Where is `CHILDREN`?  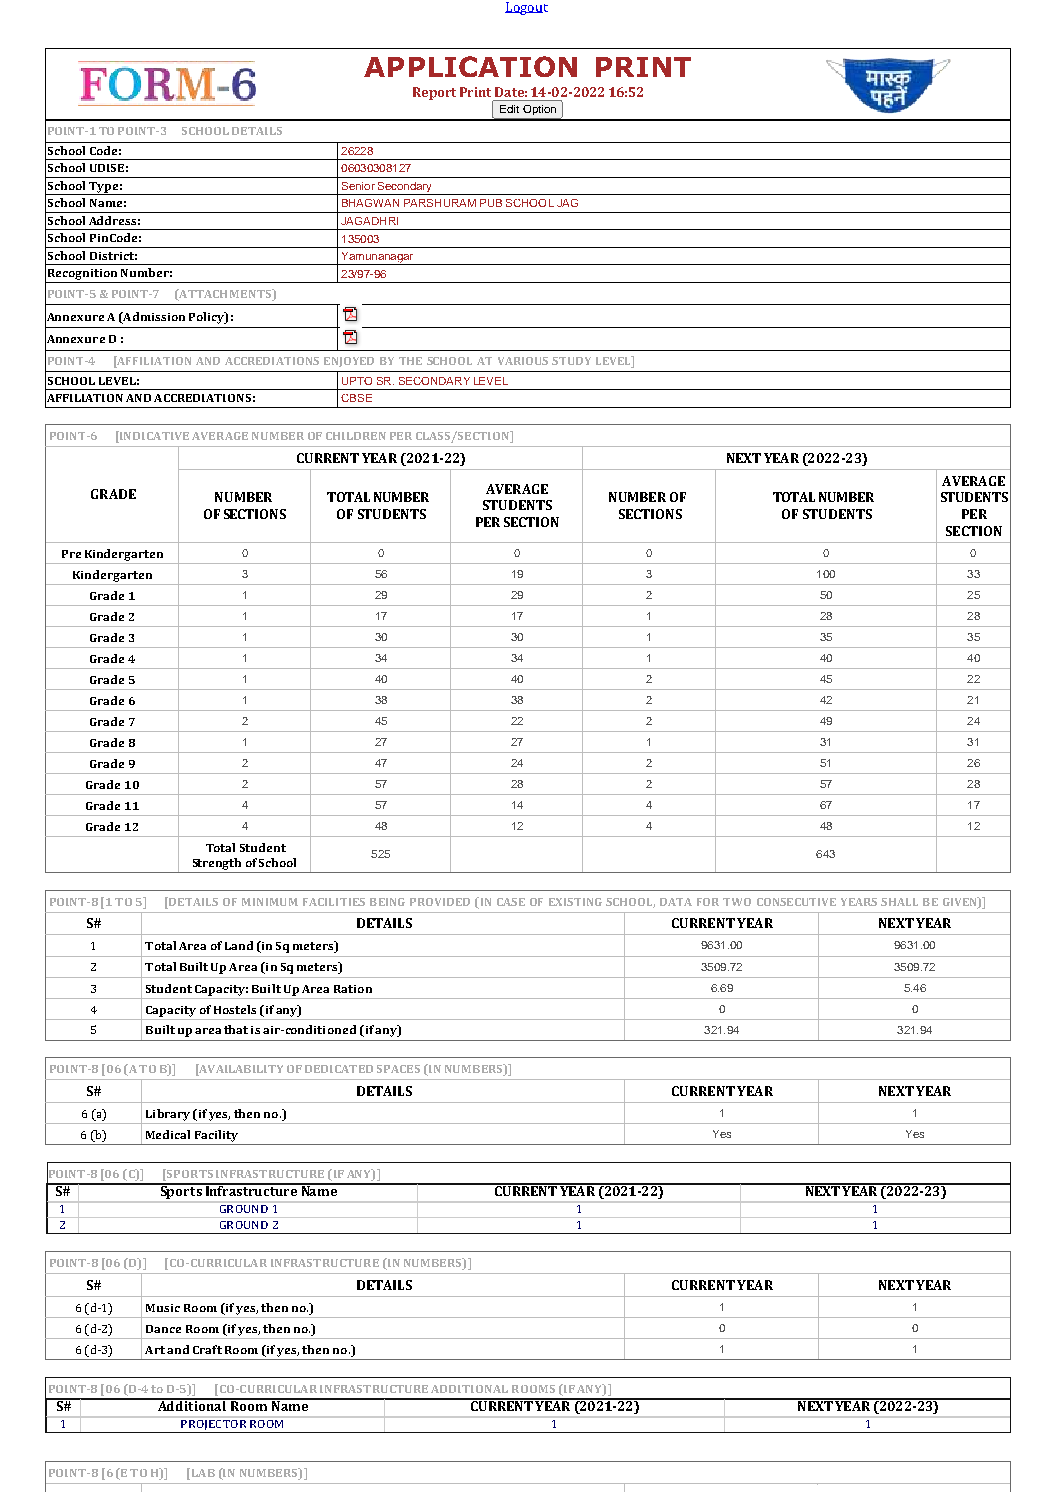 CHILDREN is located at coordinates (356, 436).
